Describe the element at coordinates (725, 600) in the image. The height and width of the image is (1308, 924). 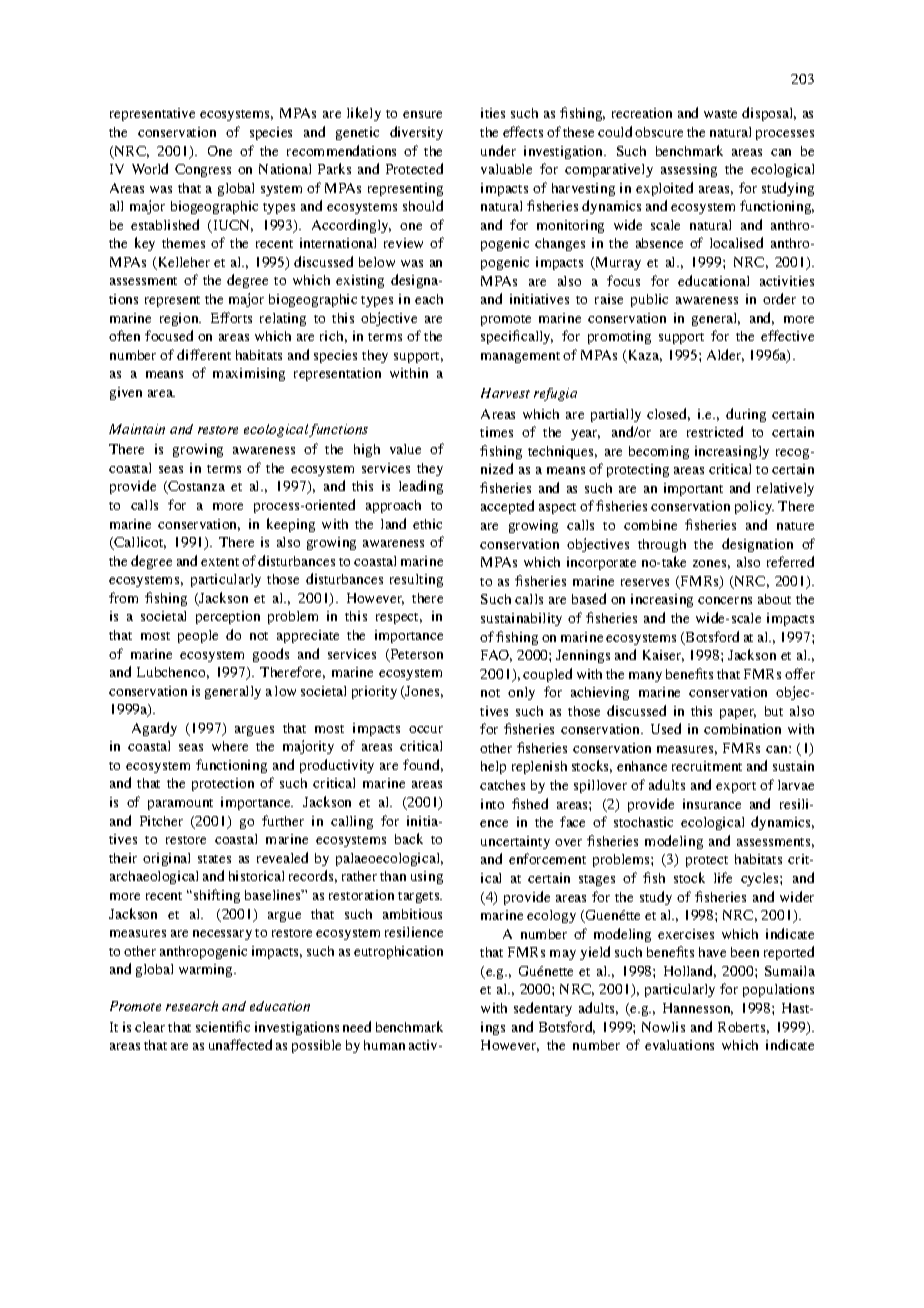
I see `concerns` at that location.
